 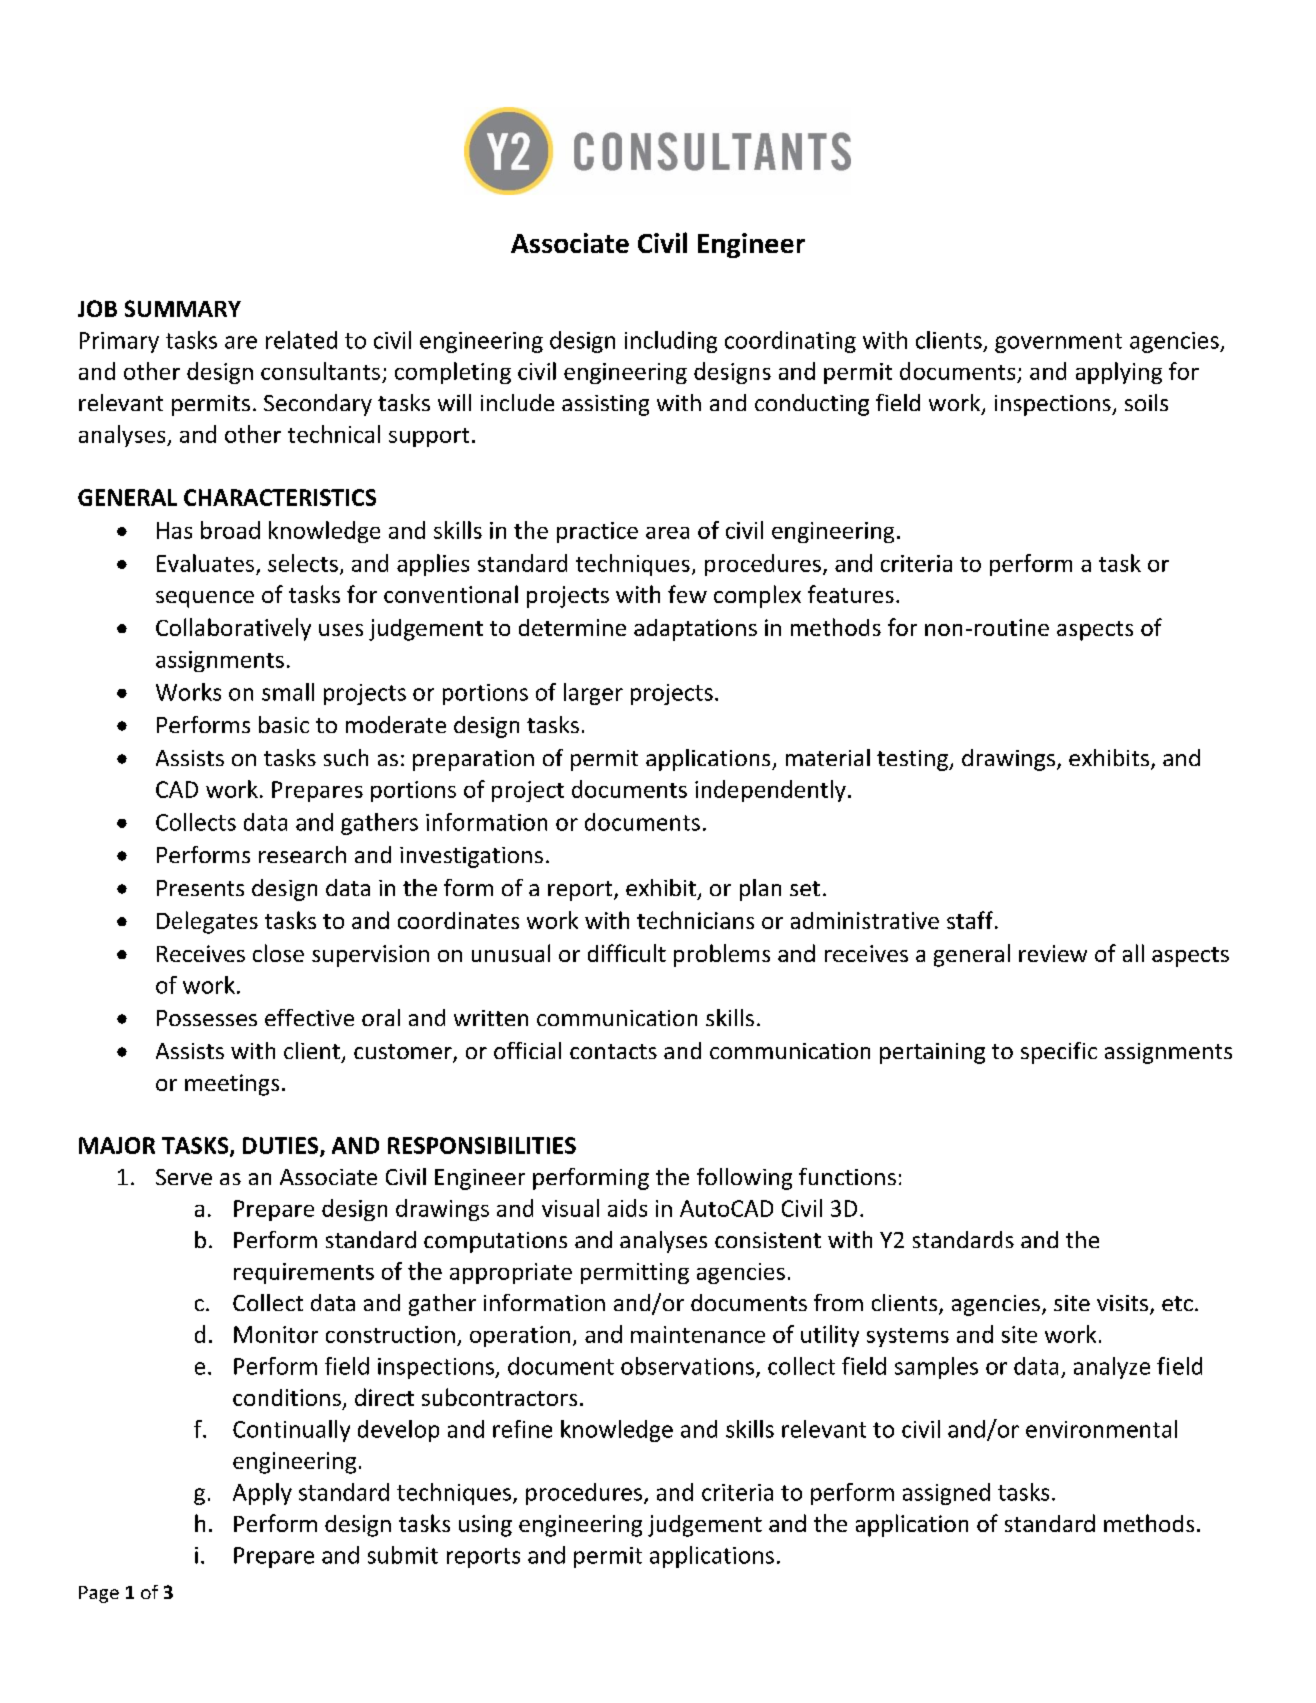 What do you see at coordinates (1059, 1053) in the document?
I see `specific` at bounding box center [1059, 1053].
